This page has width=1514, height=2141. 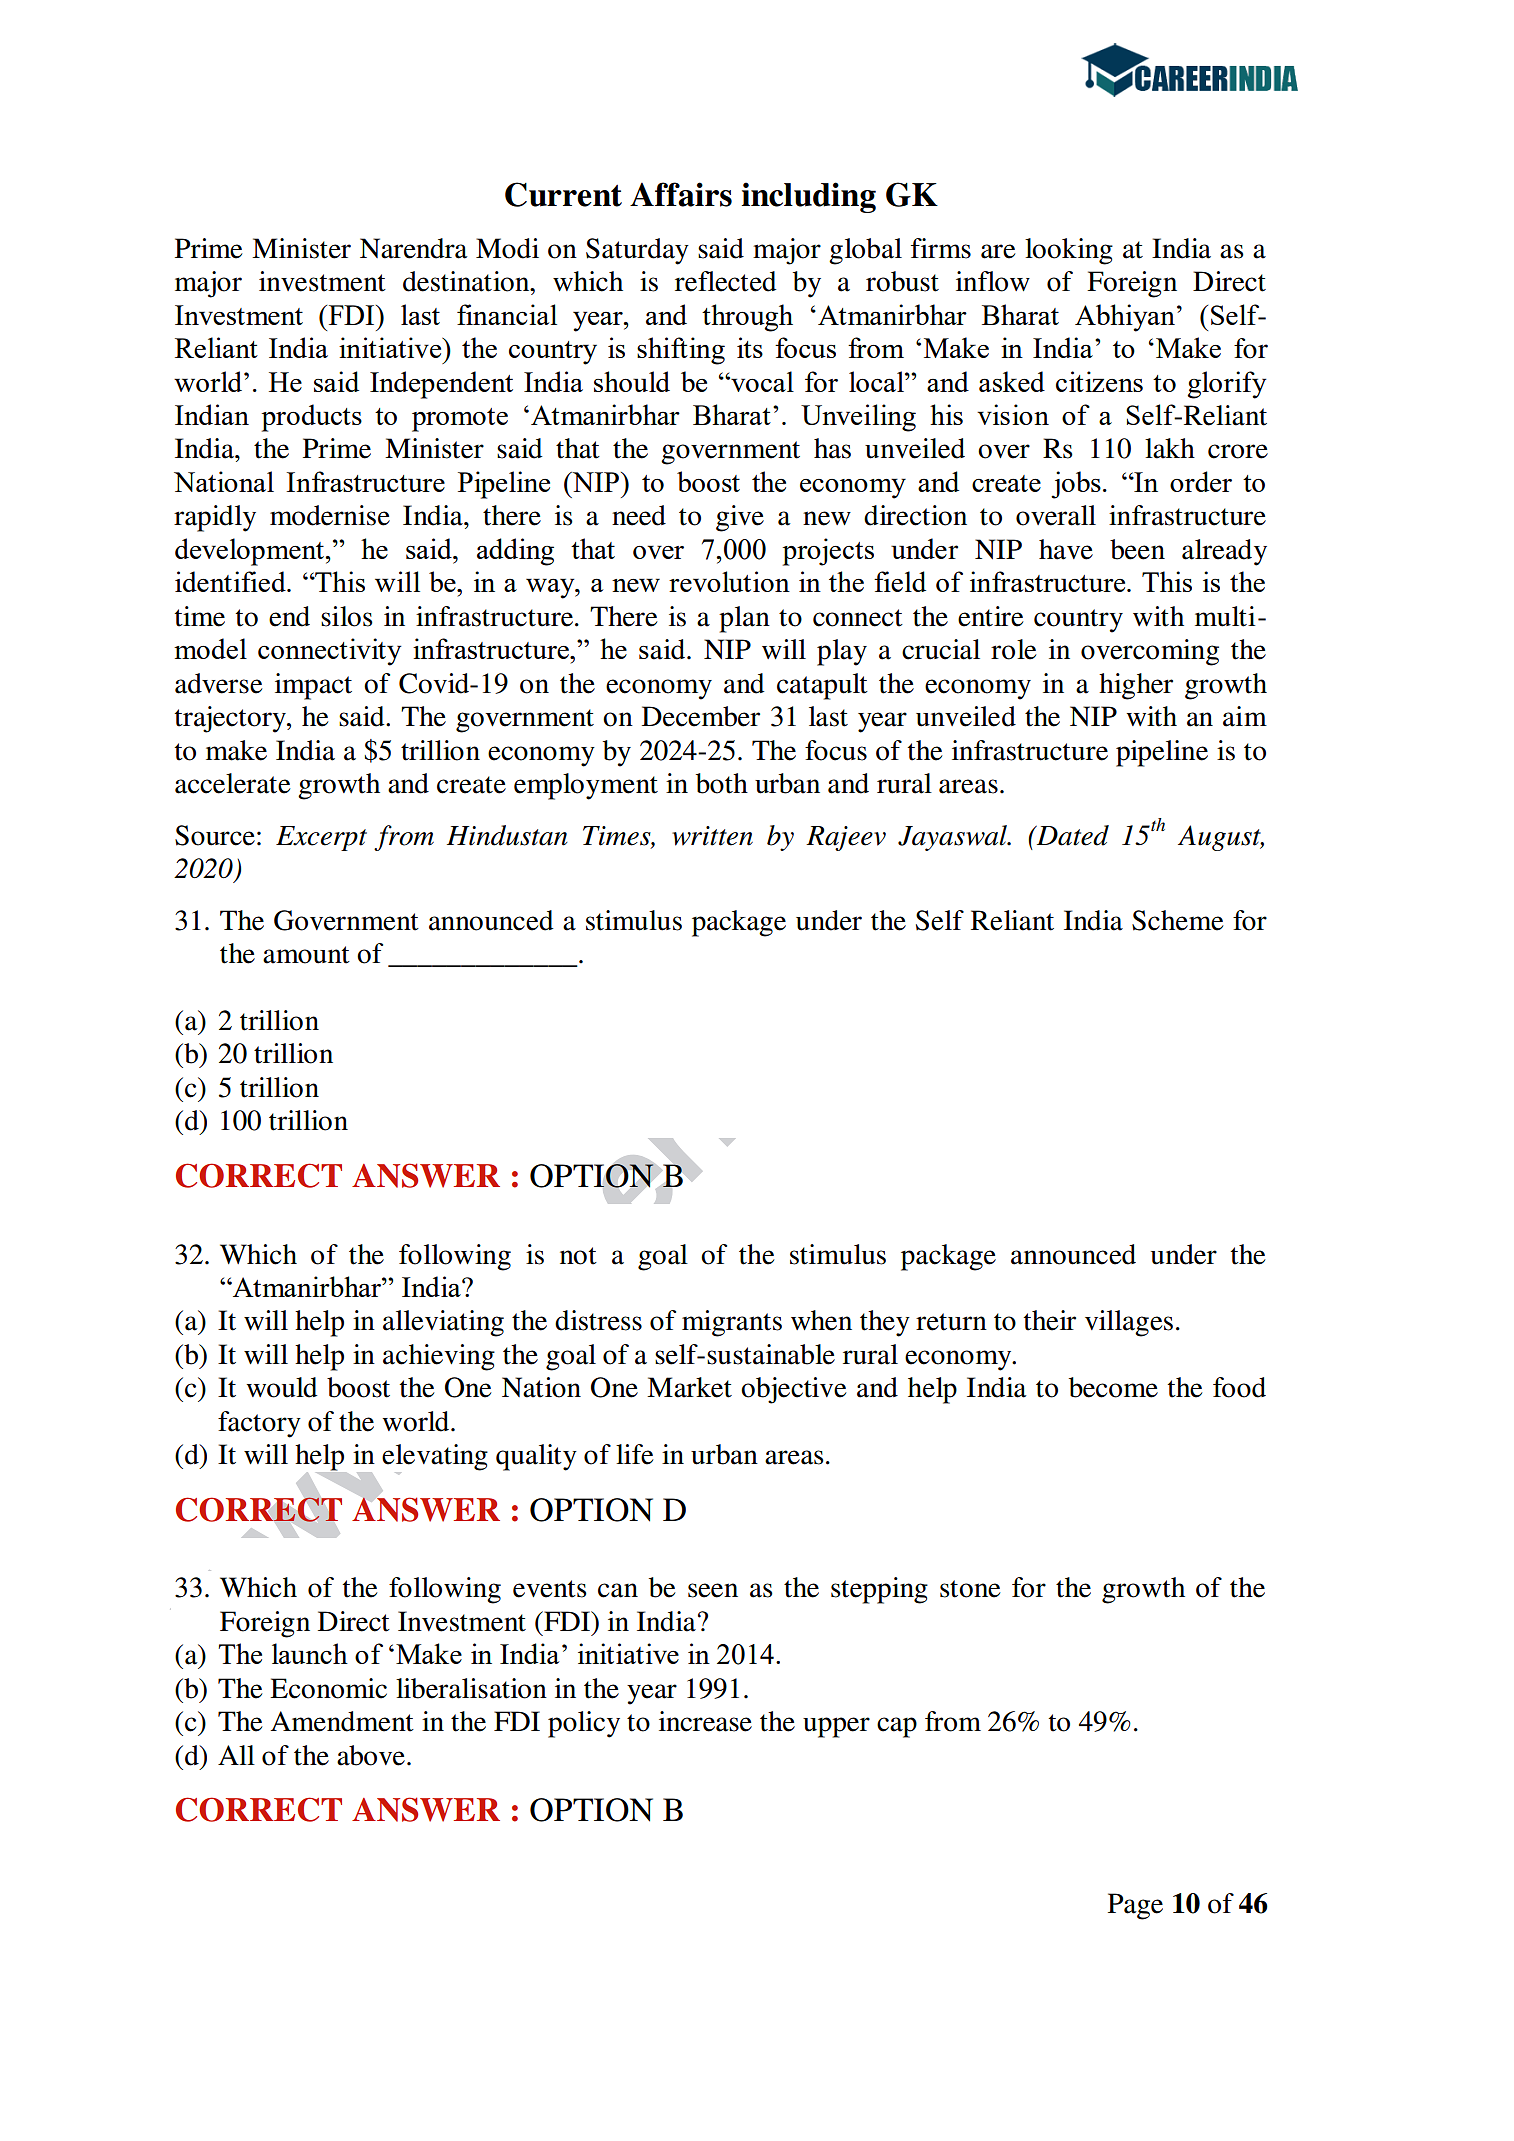 I want to click on Excerpt, so click(x=321, y=838).
